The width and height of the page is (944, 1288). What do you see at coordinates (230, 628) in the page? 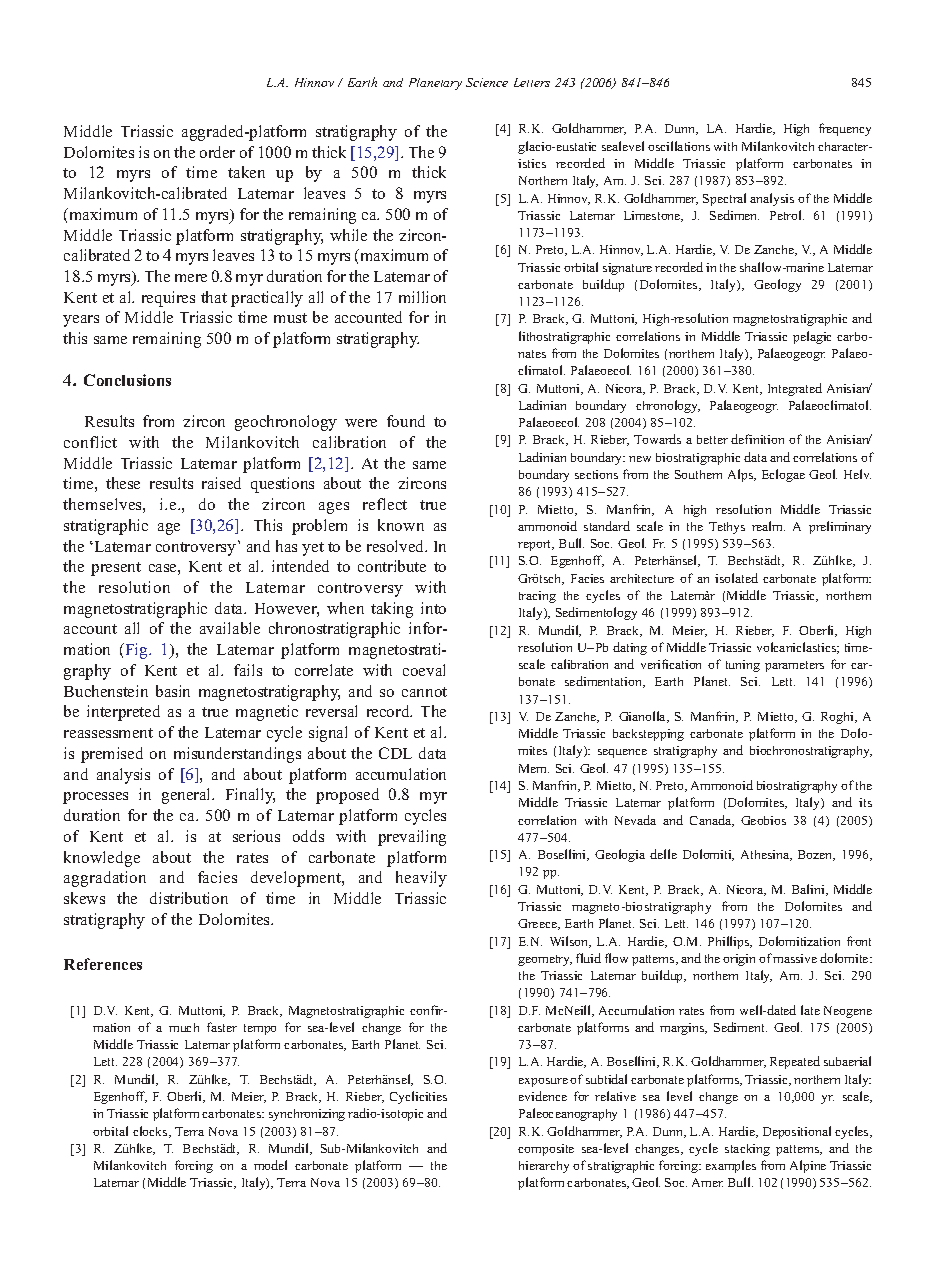
I see `available` at bounding box center [230, 628].
